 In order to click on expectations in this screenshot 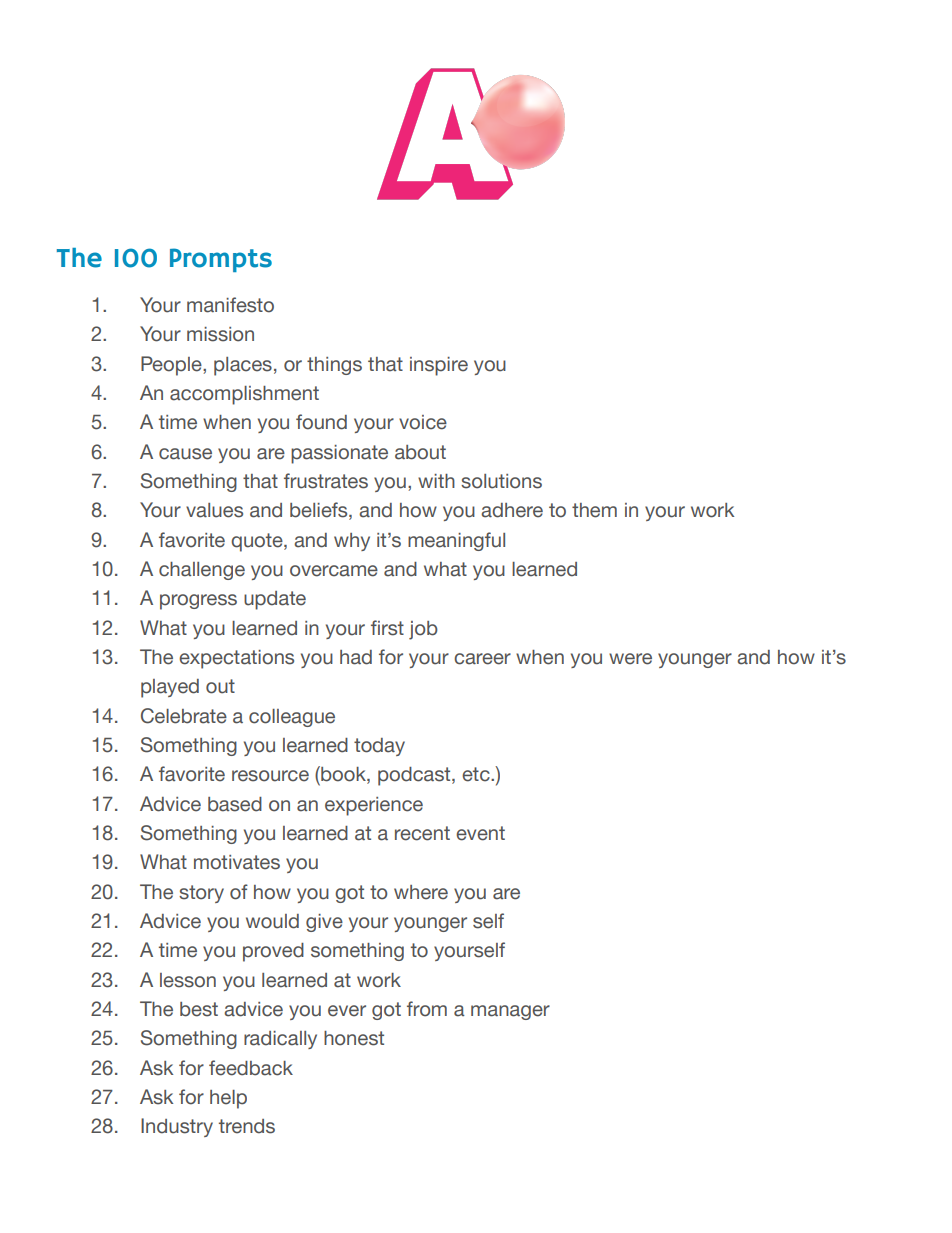, I will do `click(236, 659)`.
